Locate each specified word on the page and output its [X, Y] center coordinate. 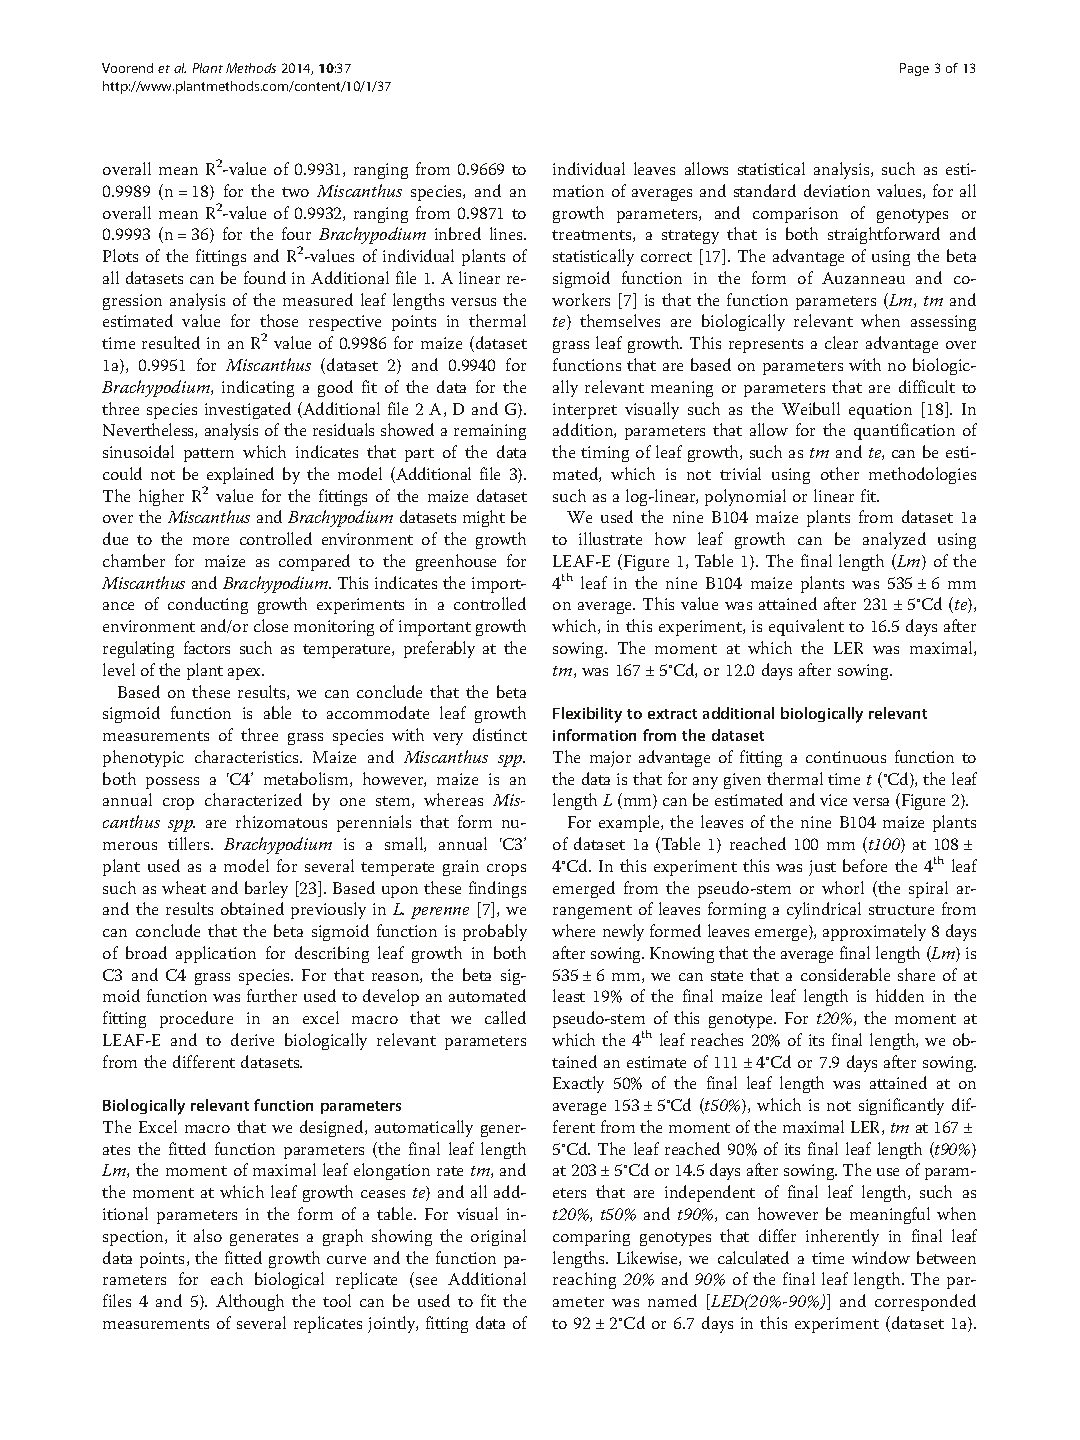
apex [246, 674]
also [208, 1235]
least [569, 995]
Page [914, 69]
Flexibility [587, 715]
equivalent [806, 627]
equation [880, 411]
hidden [900, 995]
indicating [258, 388]
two [295, 192]
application [216, 954]
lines [507, 233]
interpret [585, 411]
